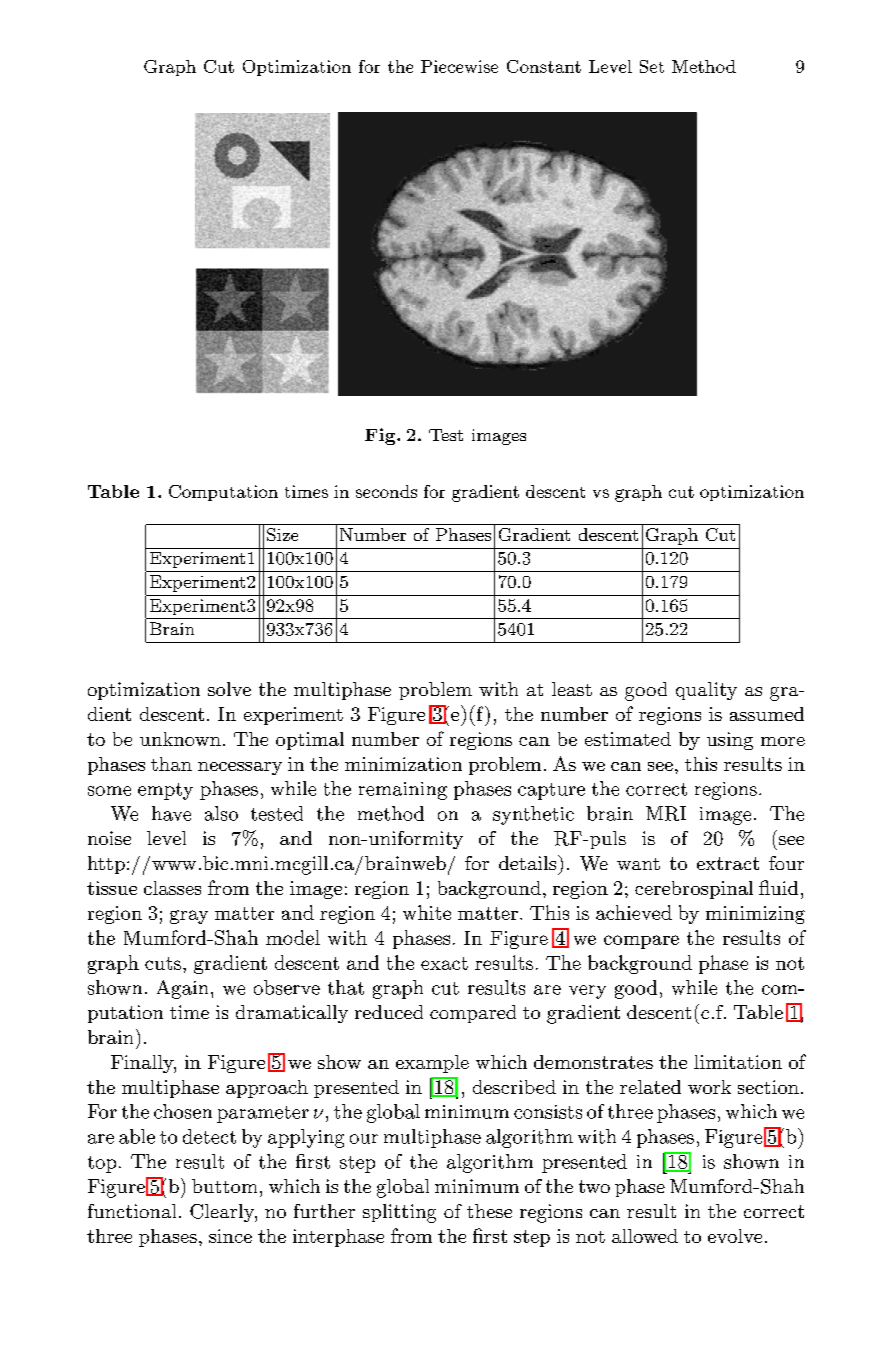 The image size is (893, 1372). Describe the element at coordinates (735, 1236) in the screenshot. I see `evolve` at that location.
